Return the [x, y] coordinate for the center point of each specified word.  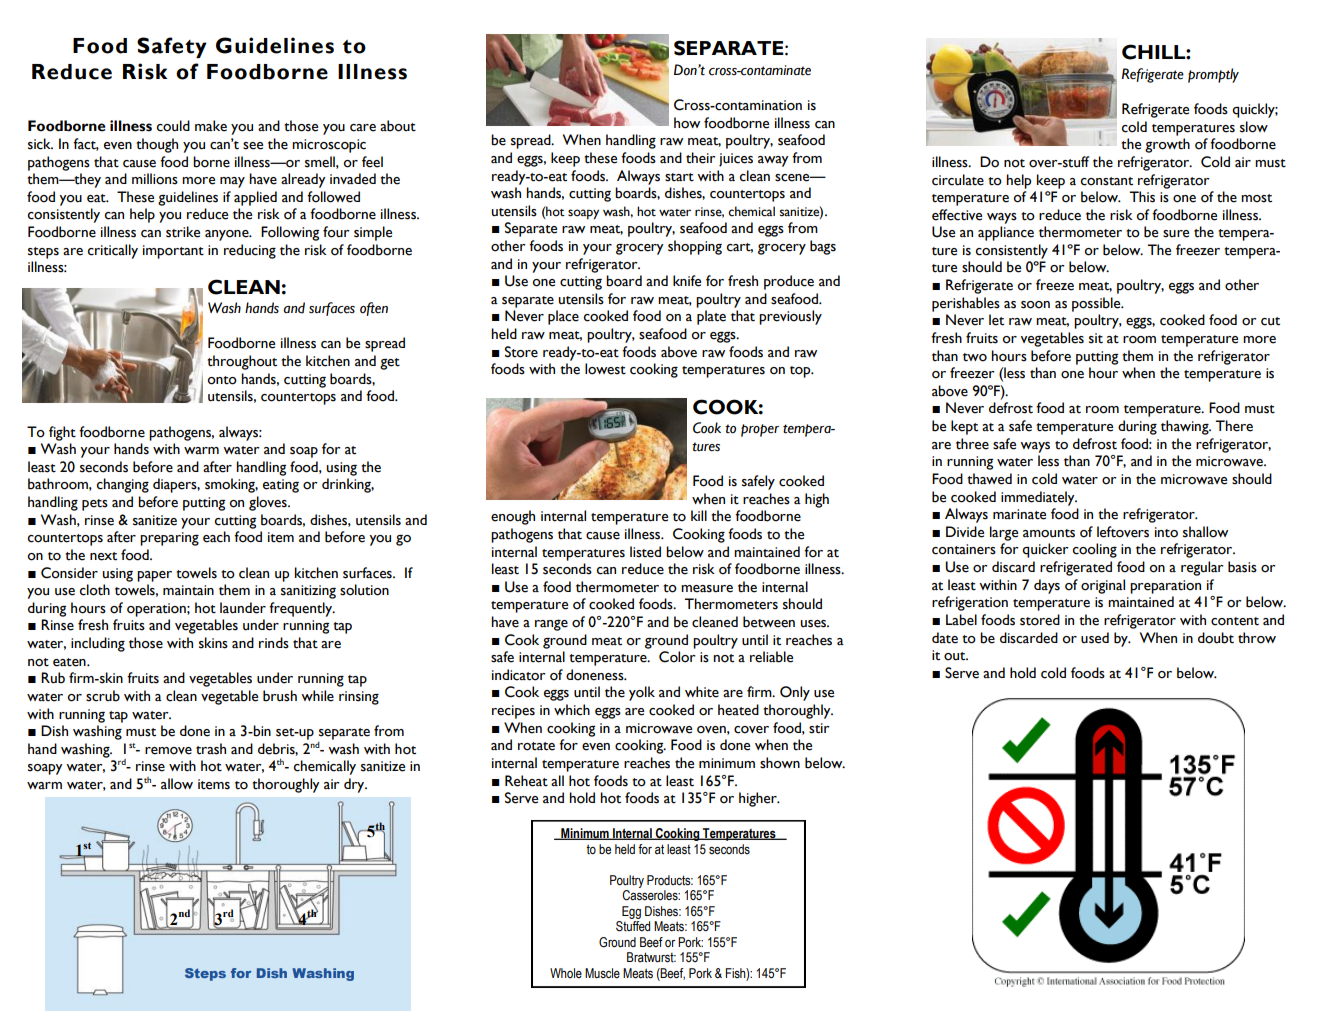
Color [677, 657]
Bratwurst [651, 957]
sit [1096, 338]
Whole [566, 973]
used [1095, 638]
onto [222, 380]
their [701, 158]
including [98, 644]
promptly [1213, 75]
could [173, 126]
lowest [605, 369]
